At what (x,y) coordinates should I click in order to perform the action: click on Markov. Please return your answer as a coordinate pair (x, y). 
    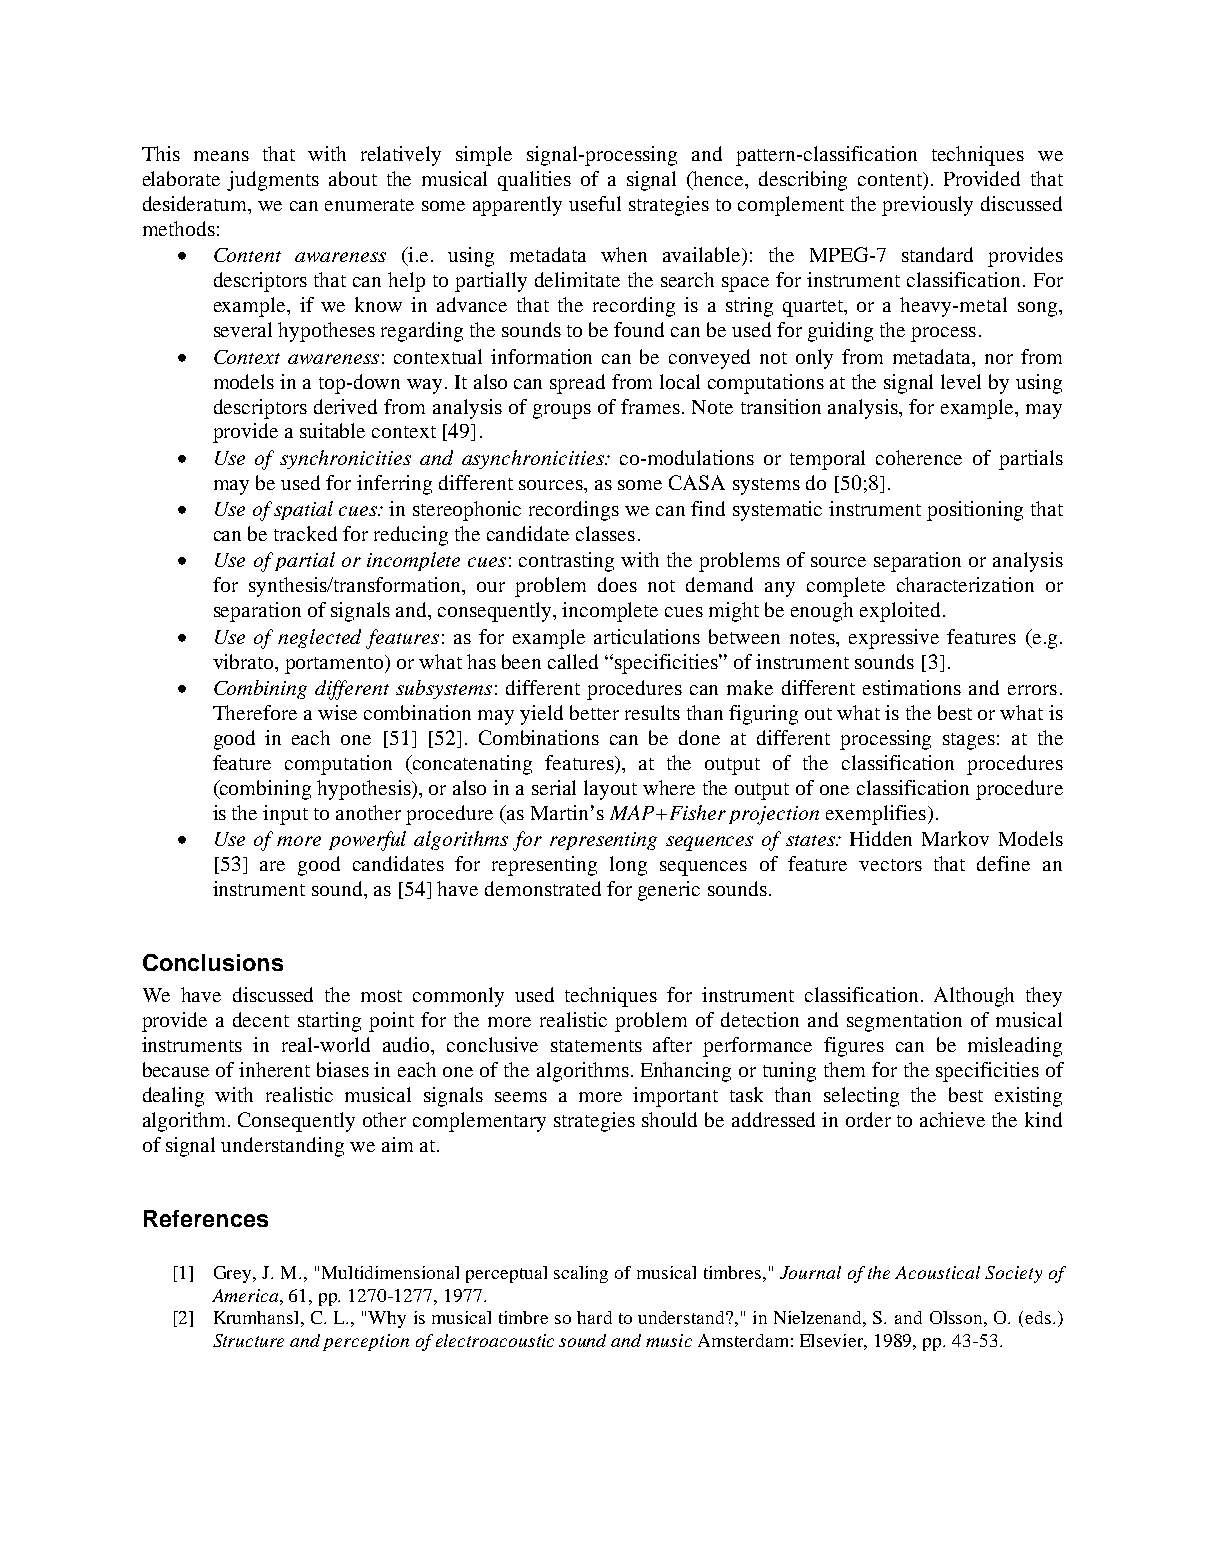
    Looking at the image, I should click on (955, 838).
